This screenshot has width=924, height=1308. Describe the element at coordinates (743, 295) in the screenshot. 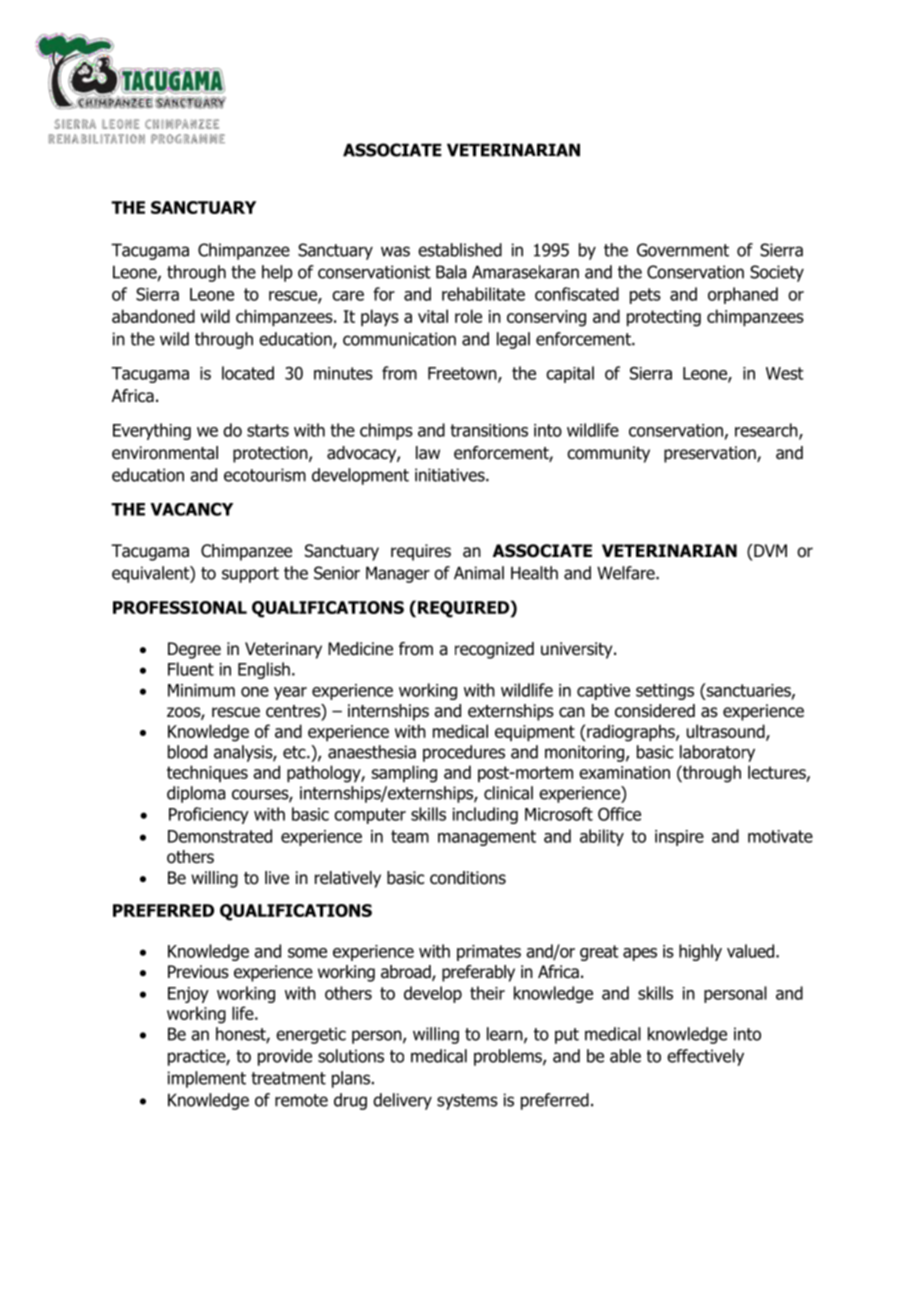

I see `orphaned` at that location.
